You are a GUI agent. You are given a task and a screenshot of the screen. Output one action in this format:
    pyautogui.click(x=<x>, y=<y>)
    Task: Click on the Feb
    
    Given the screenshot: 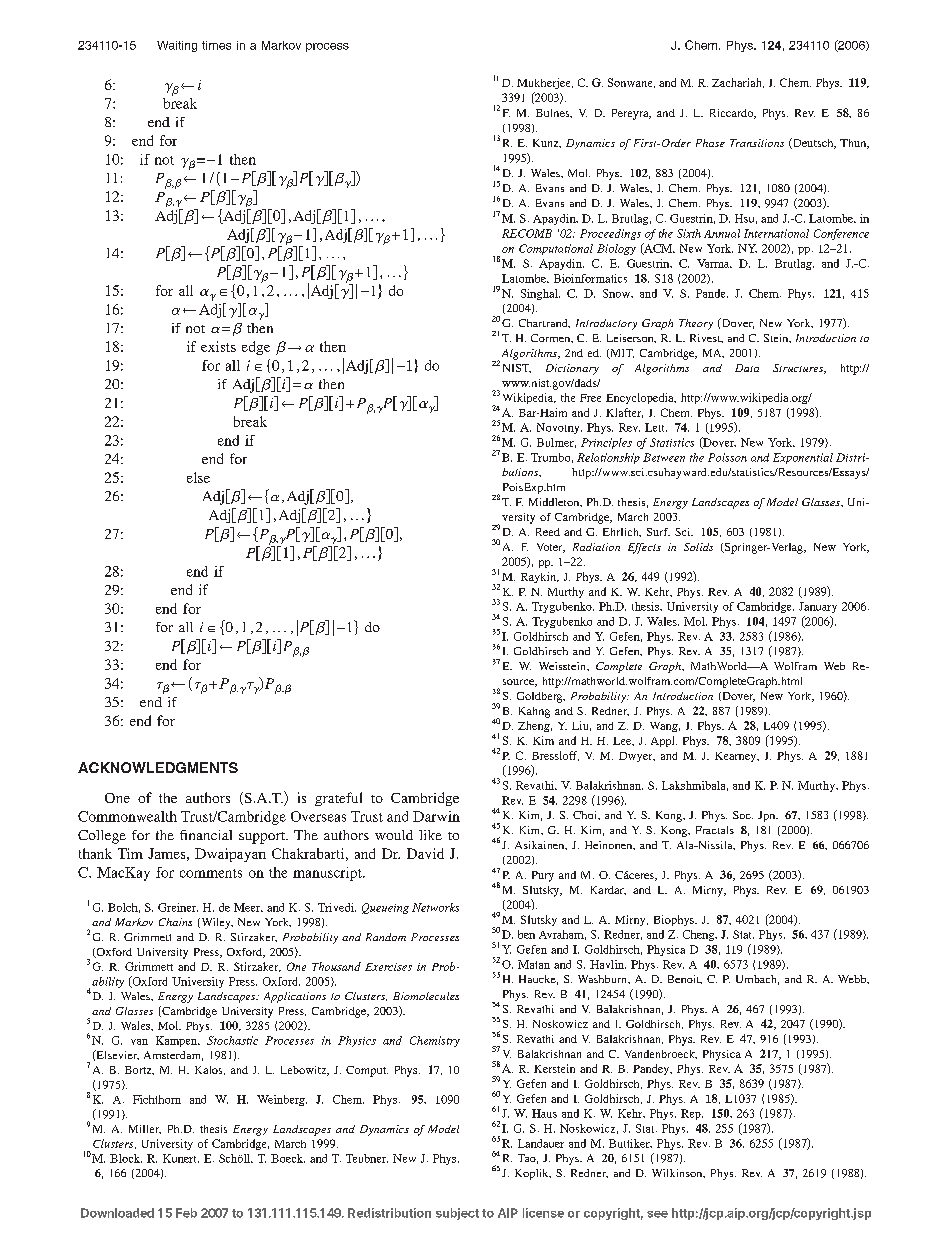 What is the action you would take?
    pyautogui.click(x=186, y=1213)
